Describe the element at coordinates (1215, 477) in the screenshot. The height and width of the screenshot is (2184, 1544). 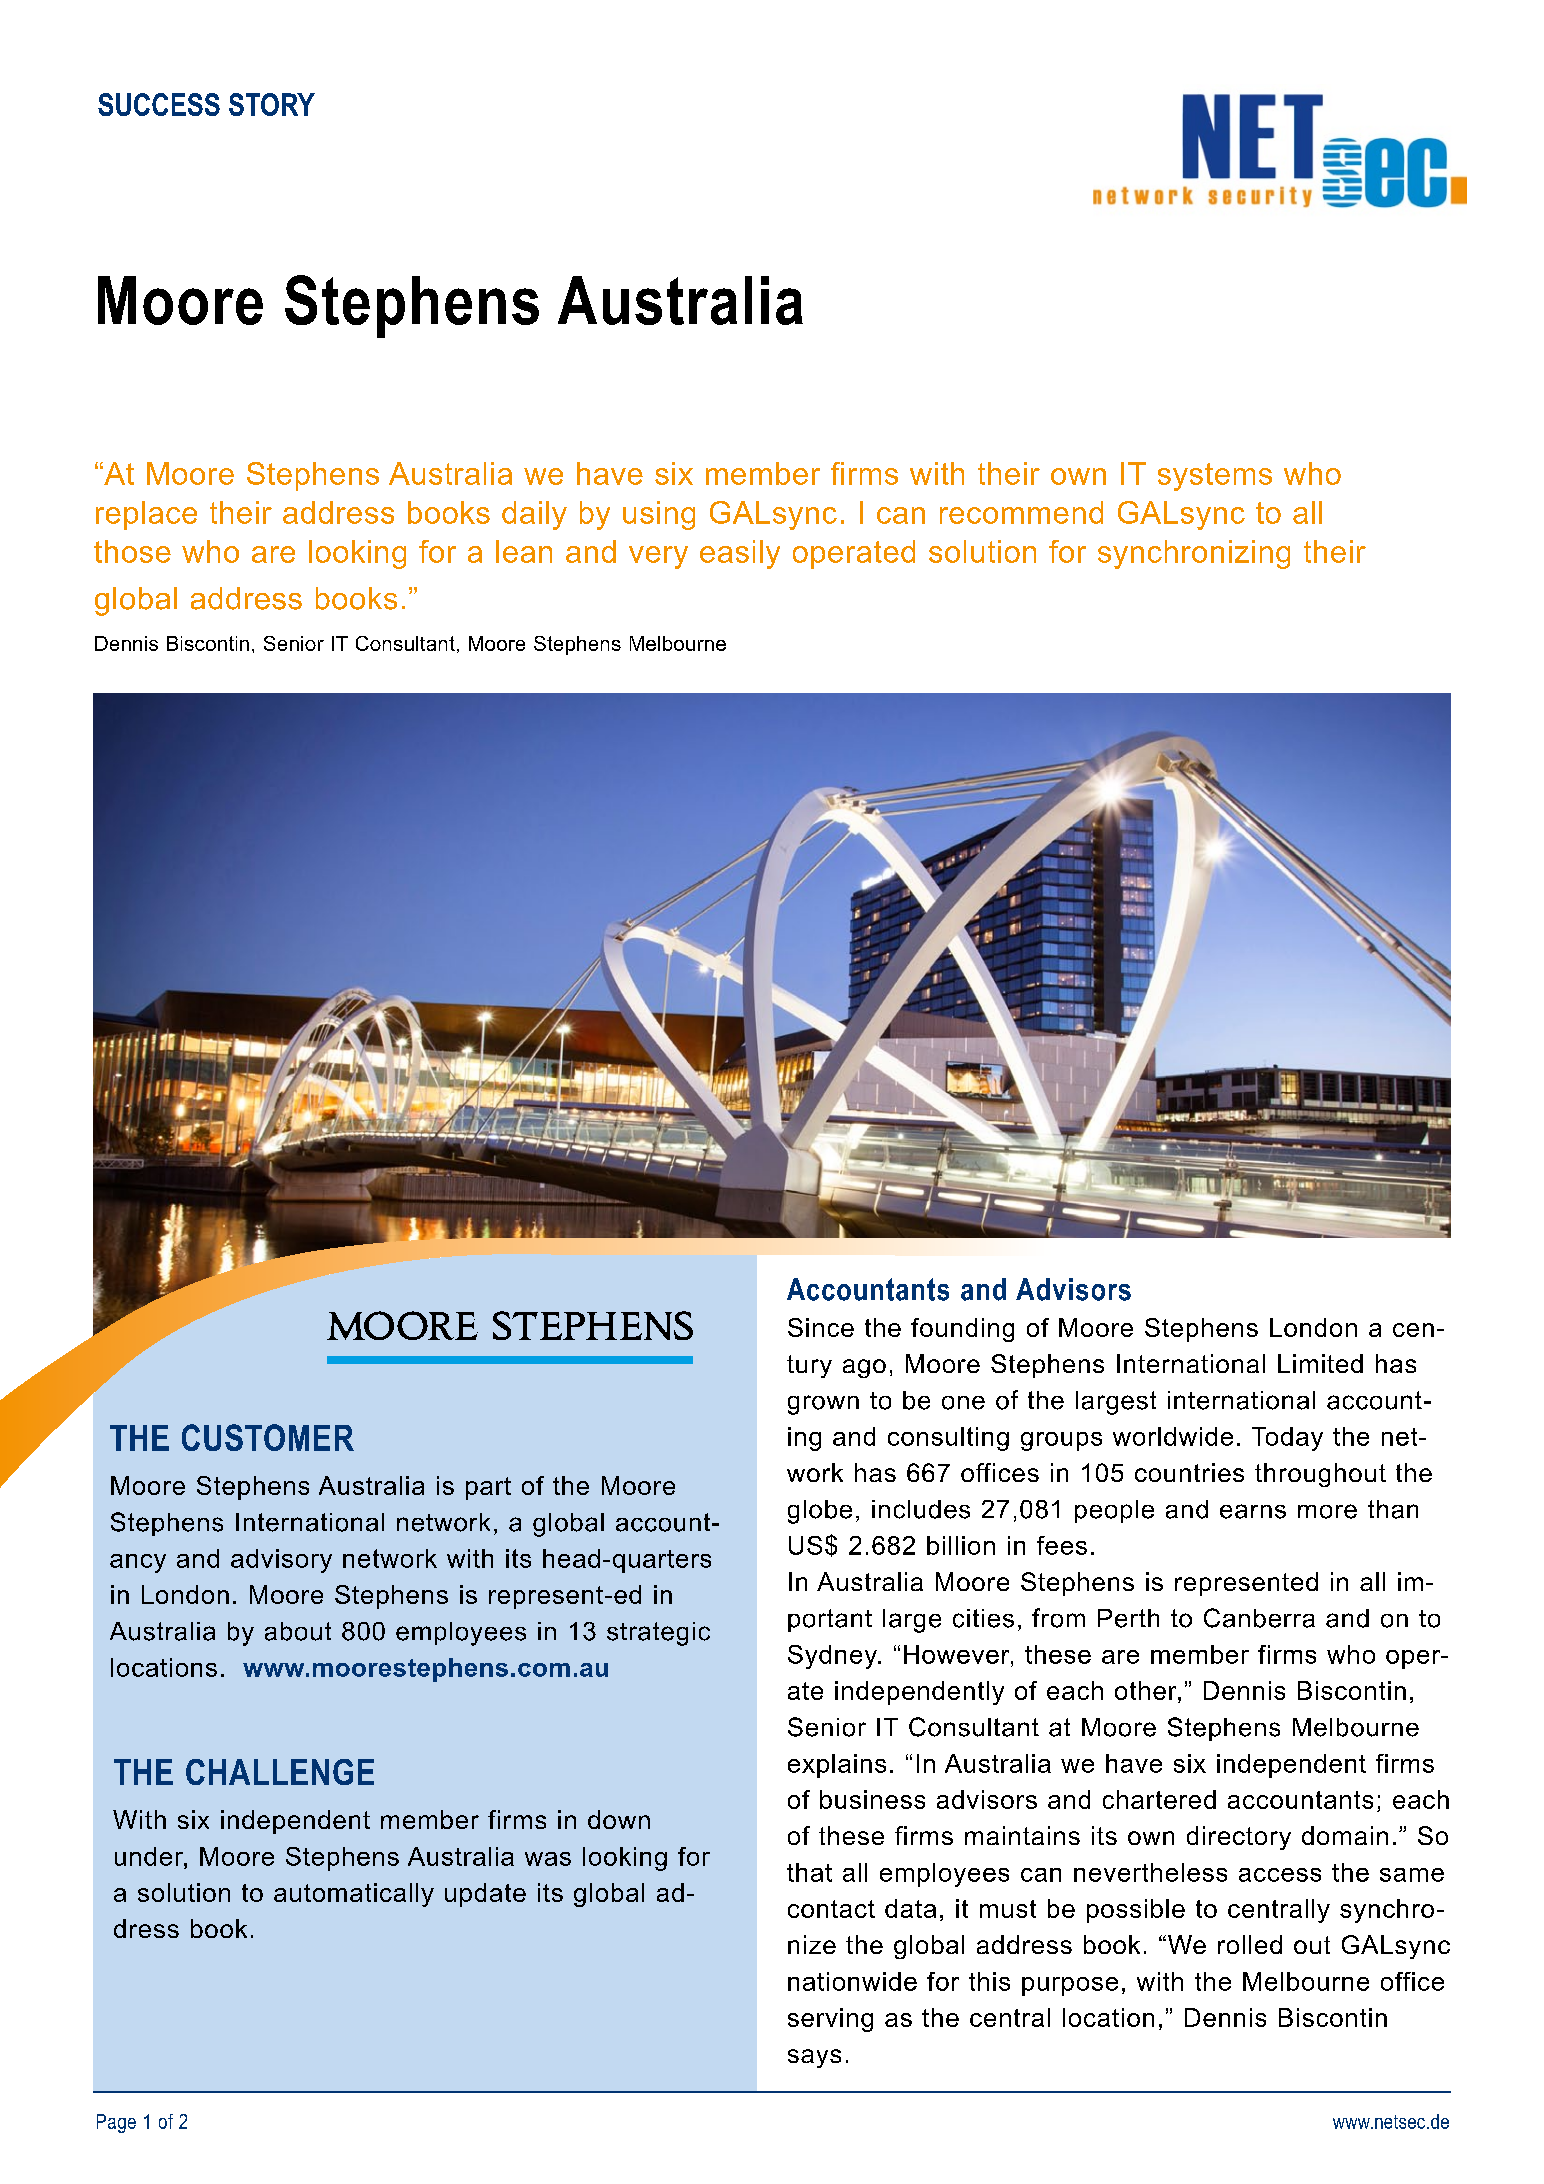
I see `systems` at that location.
